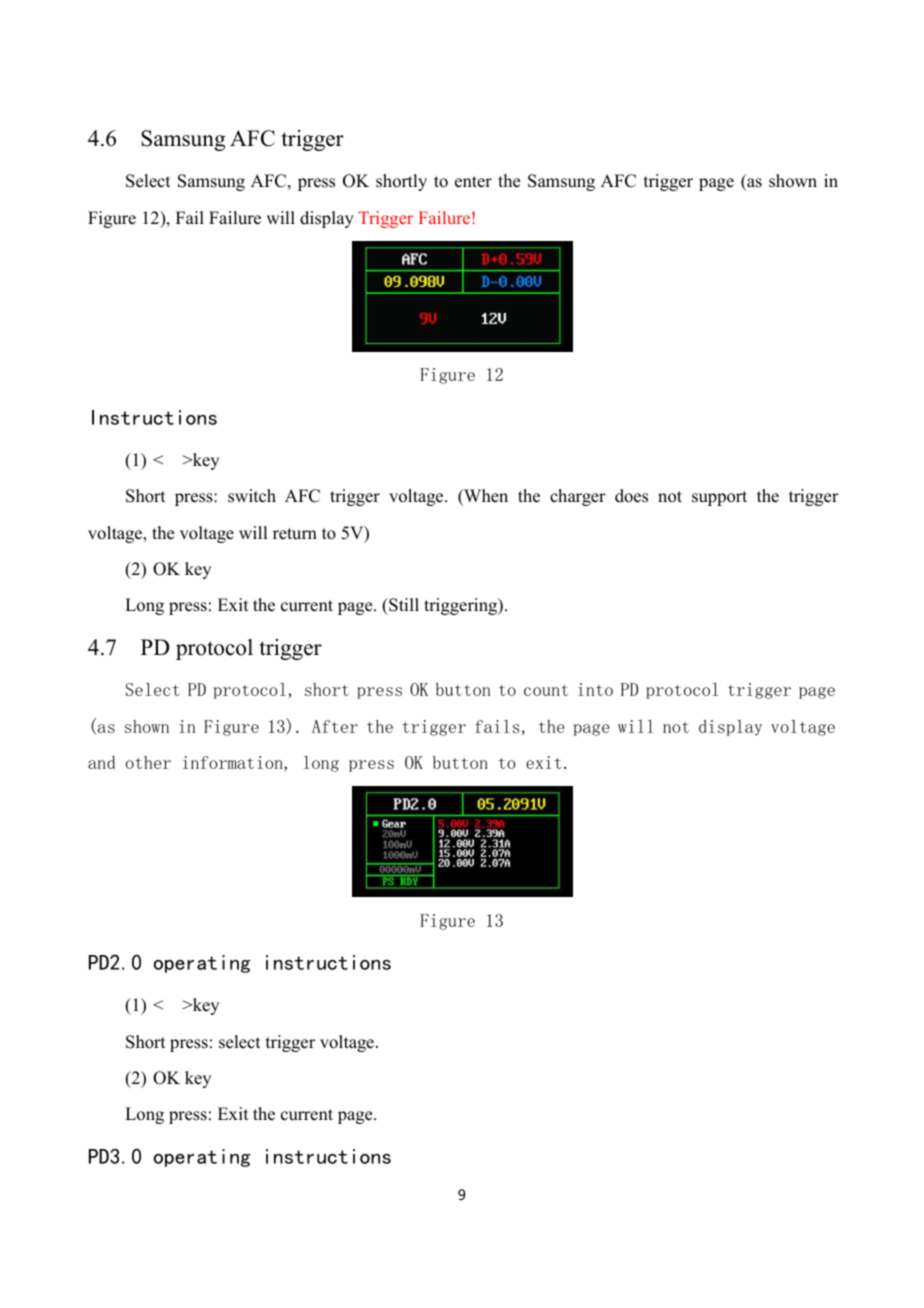  What do you see at coordinates (148, 762) in the screenshot?
I see `other` at bounding box center [148, 762].
